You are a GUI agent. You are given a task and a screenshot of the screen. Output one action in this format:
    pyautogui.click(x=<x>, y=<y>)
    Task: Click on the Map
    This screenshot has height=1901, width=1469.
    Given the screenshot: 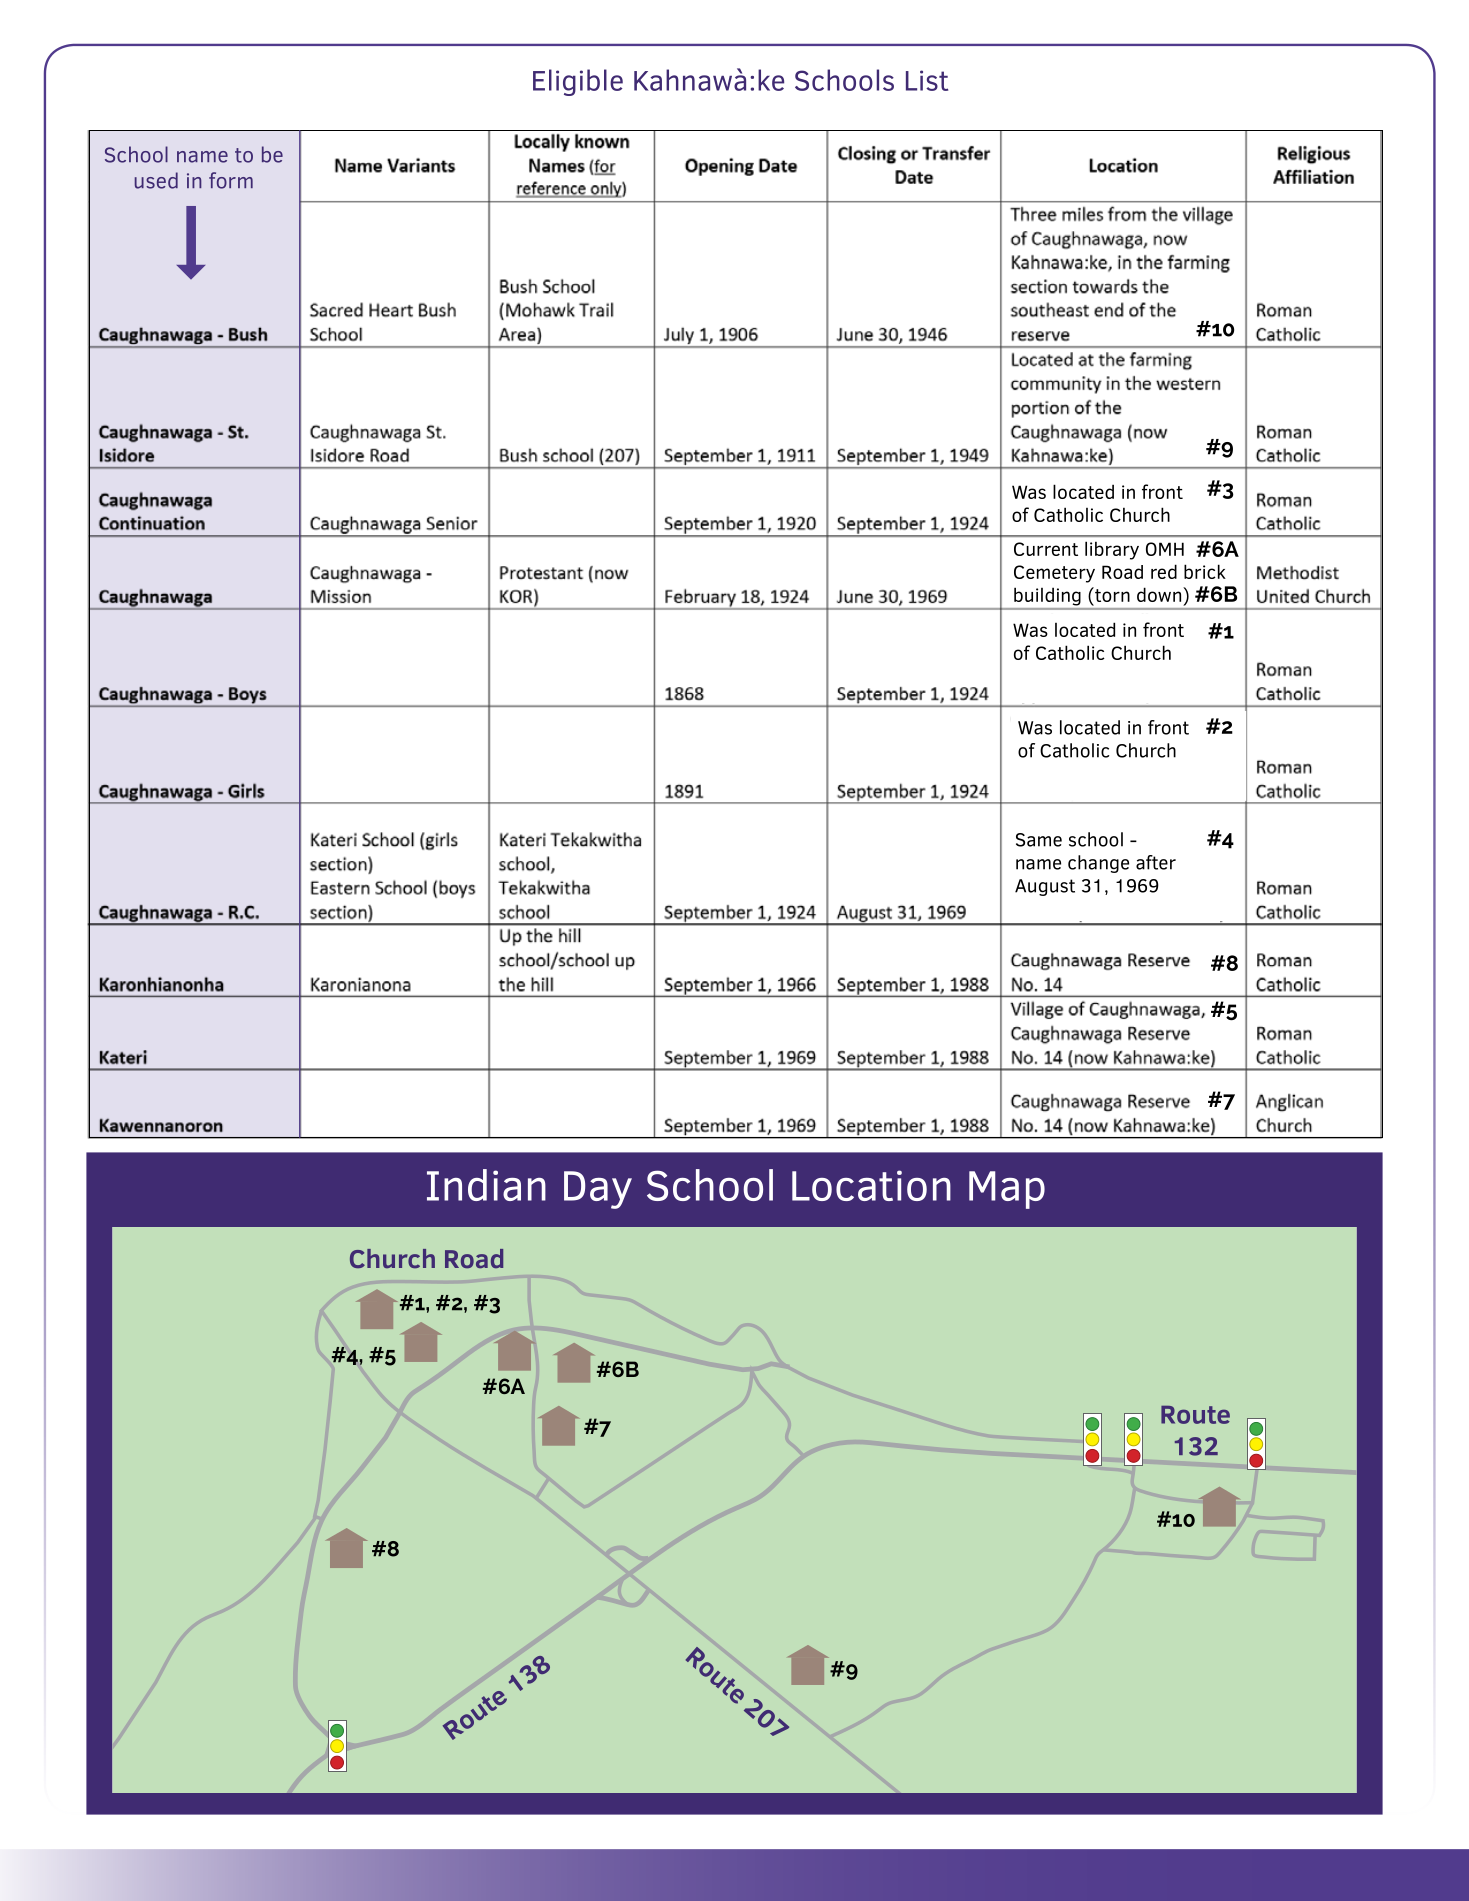 What is the action you would take?
    pyautogui.click(x=1007, y=1190)
